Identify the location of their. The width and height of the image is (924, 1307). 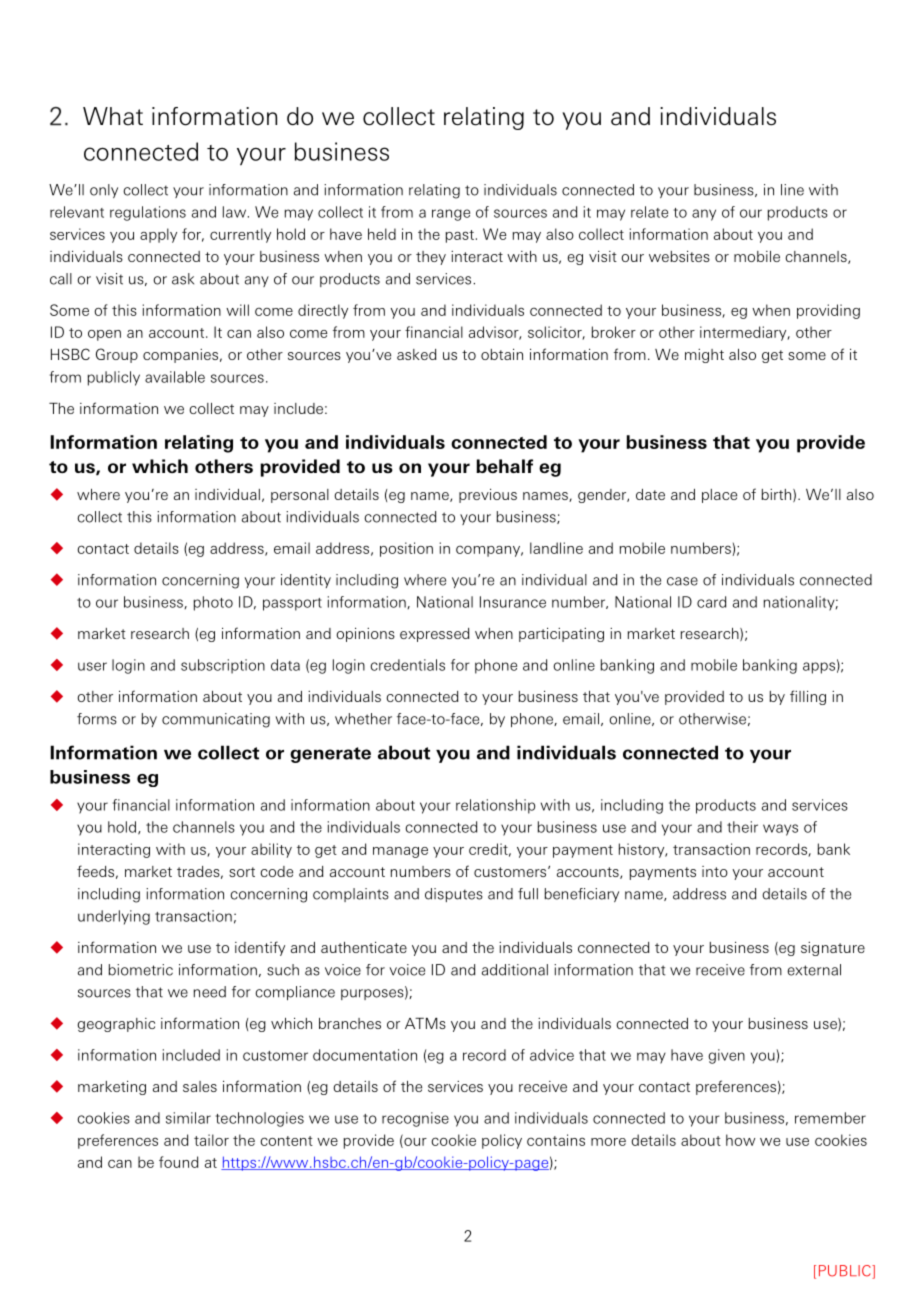
(742, 827).
